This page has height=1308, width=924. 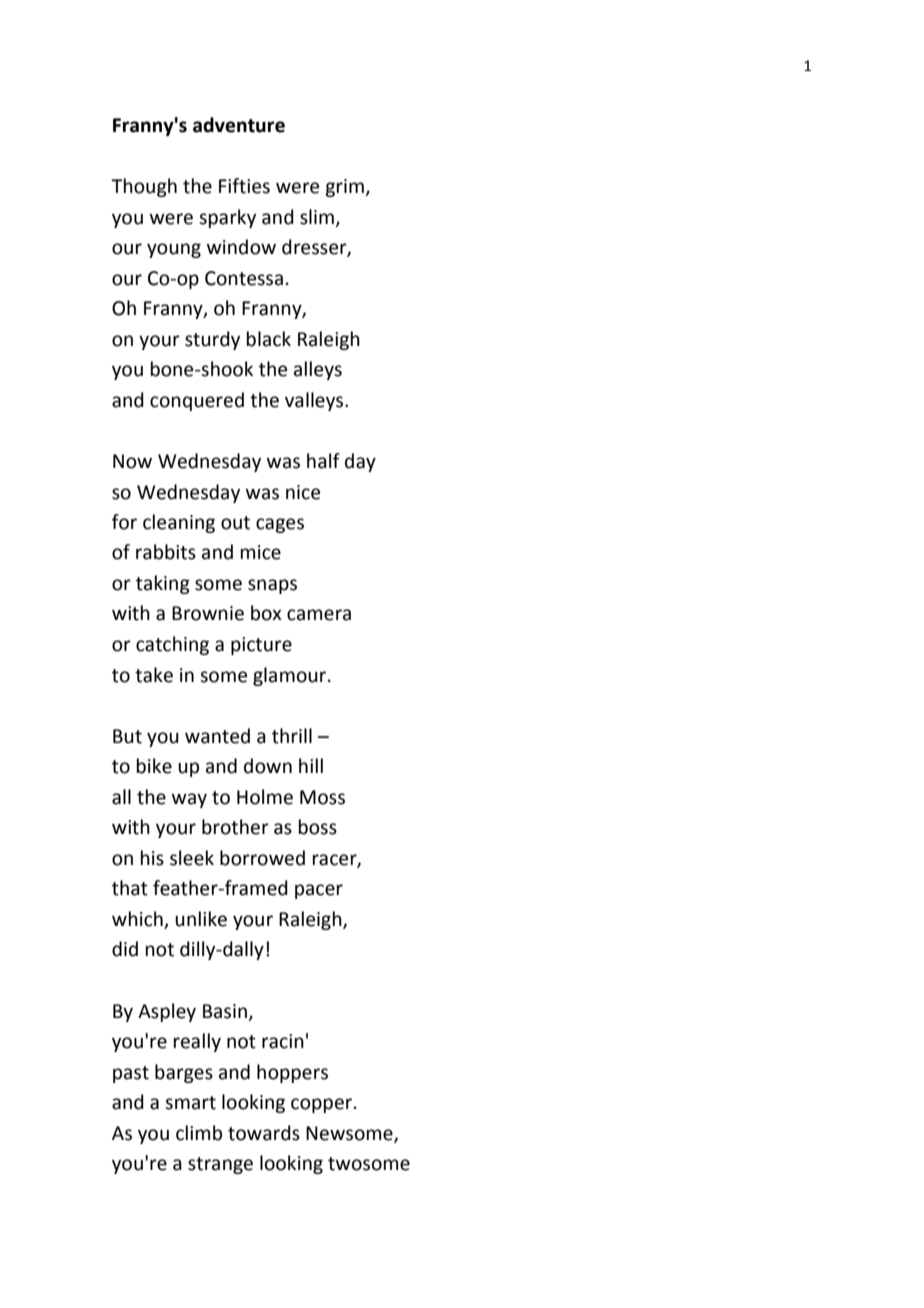 I want to click on past, so click(x=131, y=1074).
